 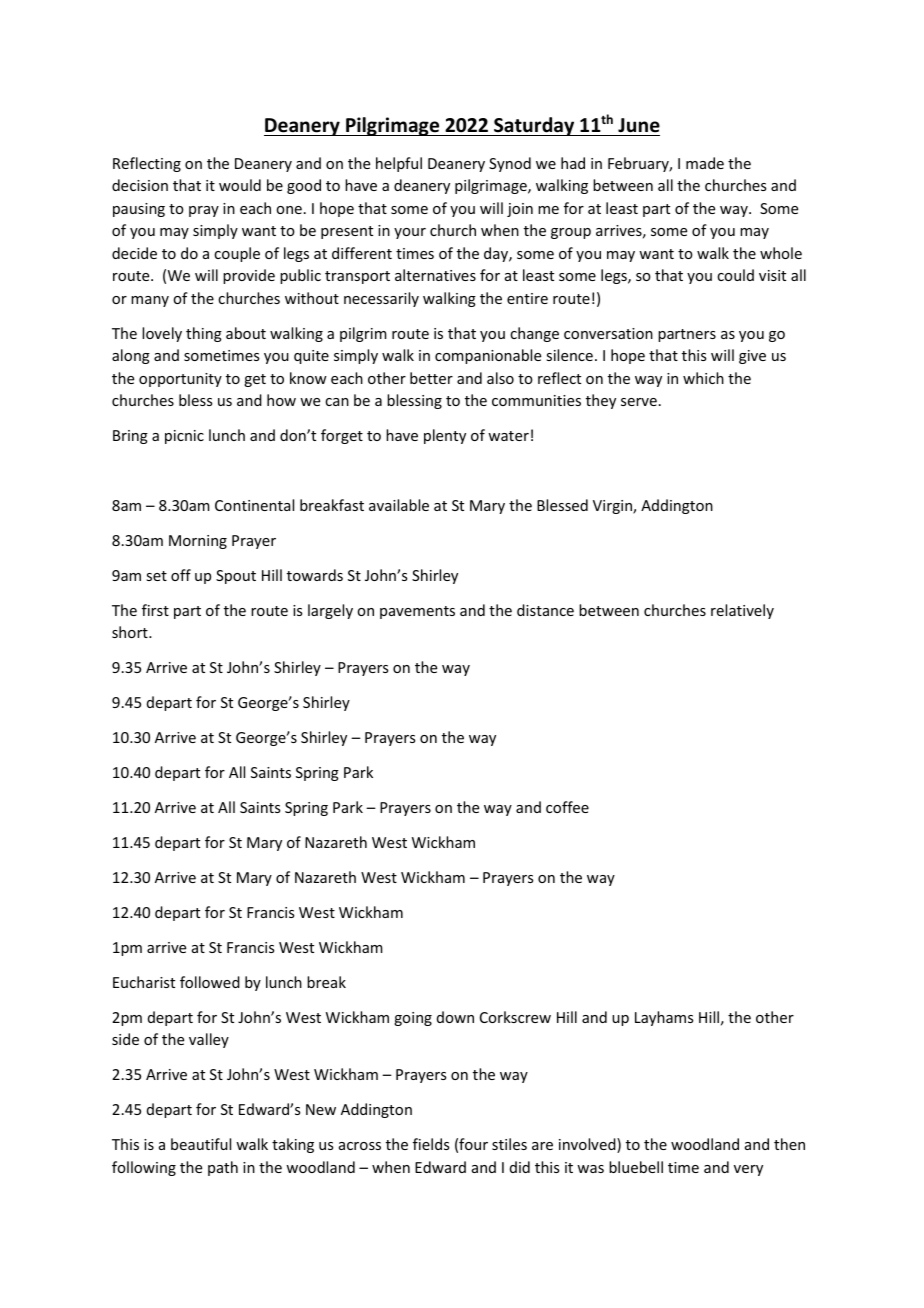 I want to click on which, so click(x=703, y=378).
